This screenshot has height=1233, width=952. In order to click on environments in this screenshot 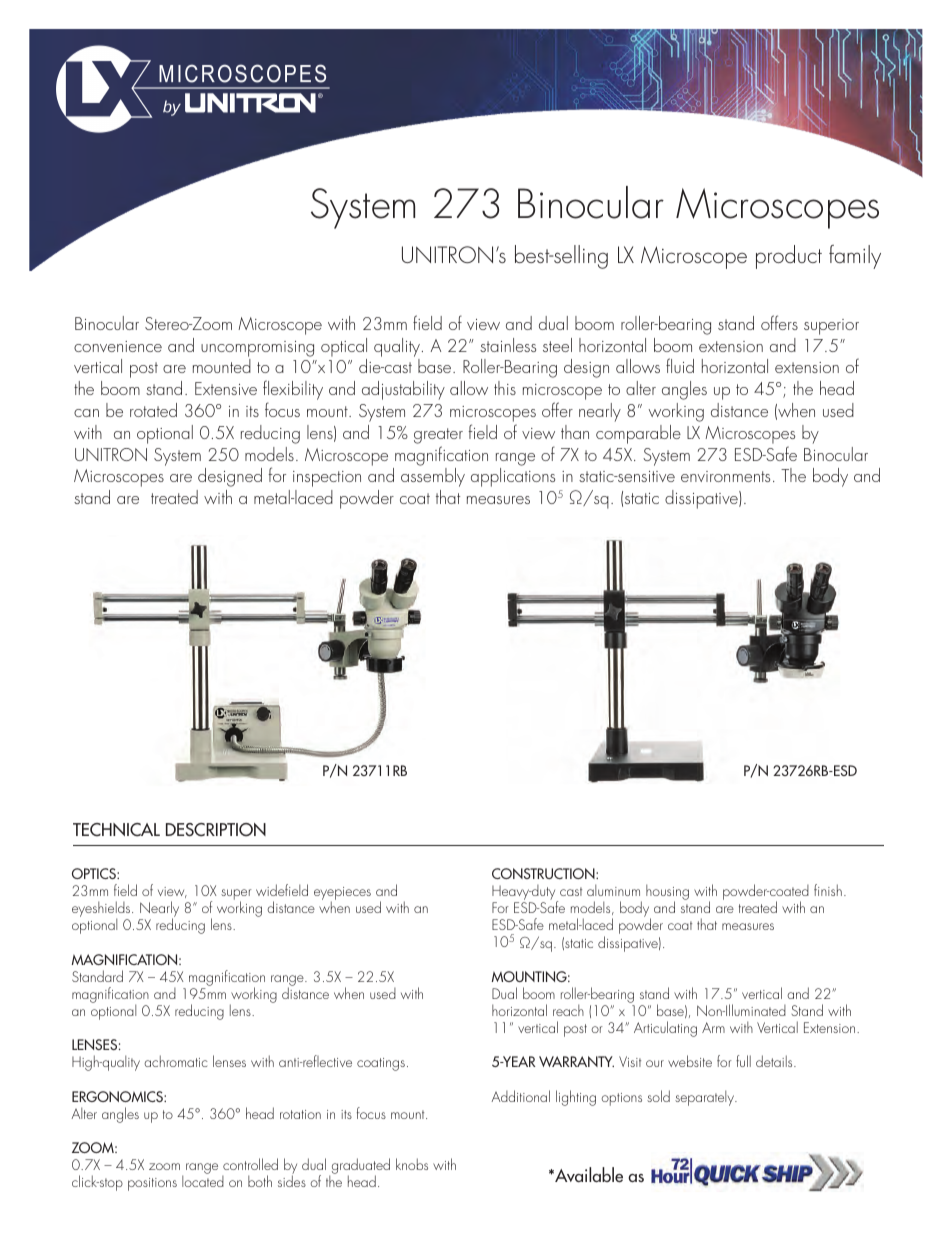, I will do `click(725, 476)`.
